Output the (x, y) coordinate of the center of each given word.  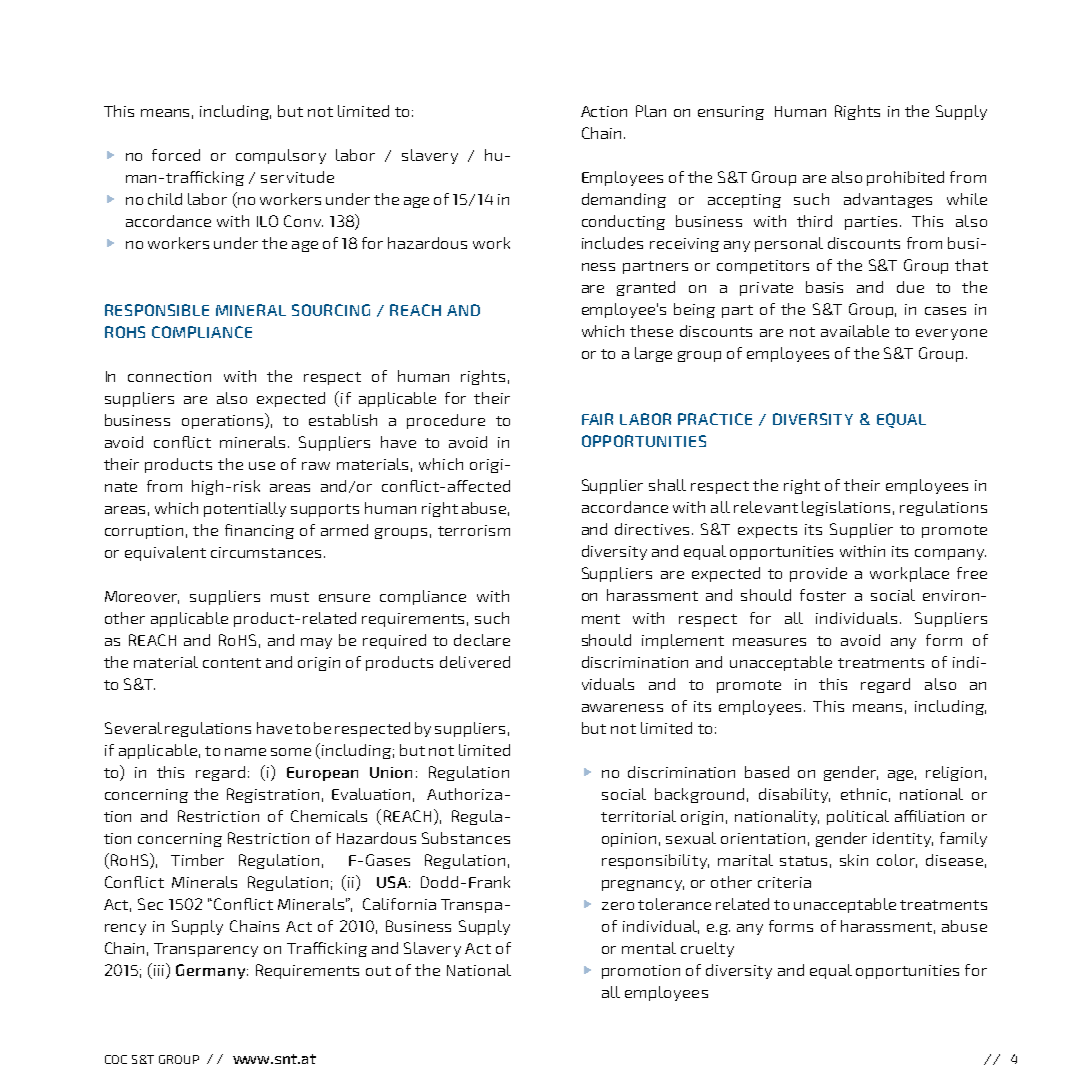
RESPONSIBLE (157, 310)
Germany (212, 971)
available (855, 331)
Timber (197, 860)
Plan (651, 111)
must (290, 597)
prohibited (905, 178)
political (858, 817)
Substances (466, 838)
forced (176, 155)
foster (823, 595)
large (653, 354)
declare (482, 640)
